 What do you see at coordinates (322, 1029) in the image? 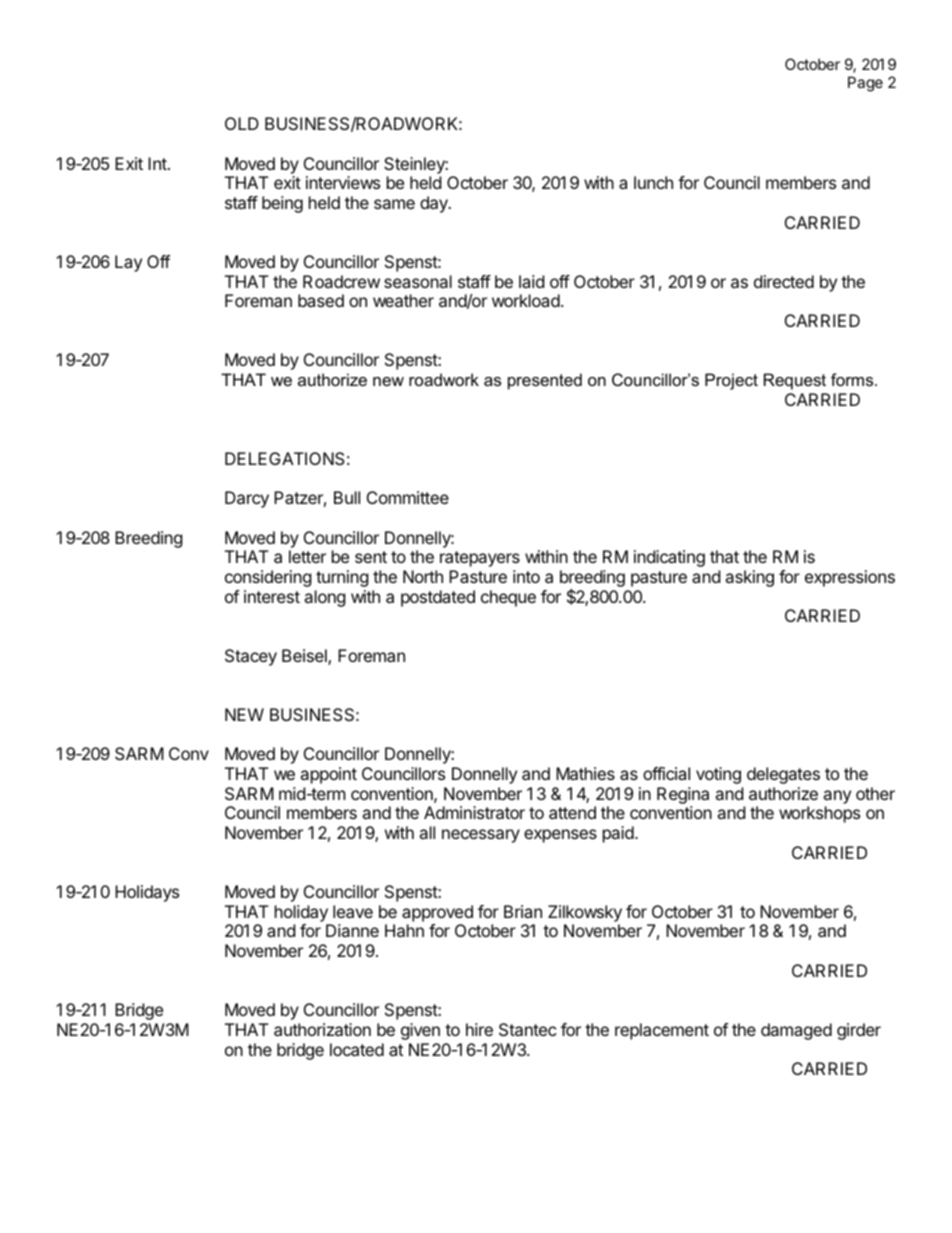
I see `authorization` at bounding box center [322, 1029].
